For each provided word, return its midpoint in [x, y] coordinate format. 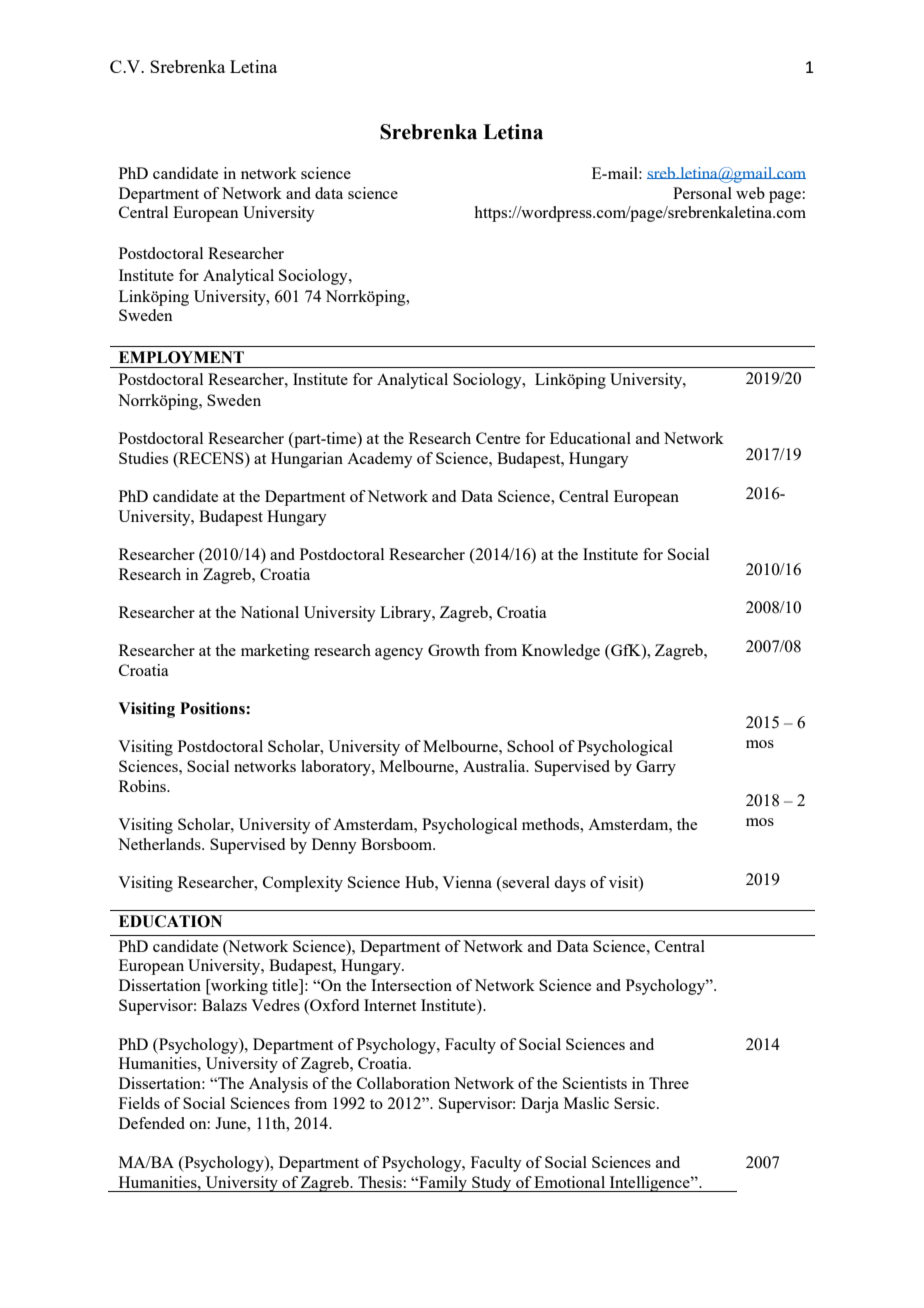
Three [669, 1083]
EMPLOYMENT [181, 357]
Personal [702, 193]
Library [407, 614]
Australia [495, 766]
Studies [143, 458]
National [269, 612]
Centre [498, 438]
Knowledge [561, 652]
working [238, 987]
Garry [656, 768]
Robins [144, 786]
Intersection [411, 985]
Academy [380, 460]
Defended [152, 1123]
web [750, 193]
